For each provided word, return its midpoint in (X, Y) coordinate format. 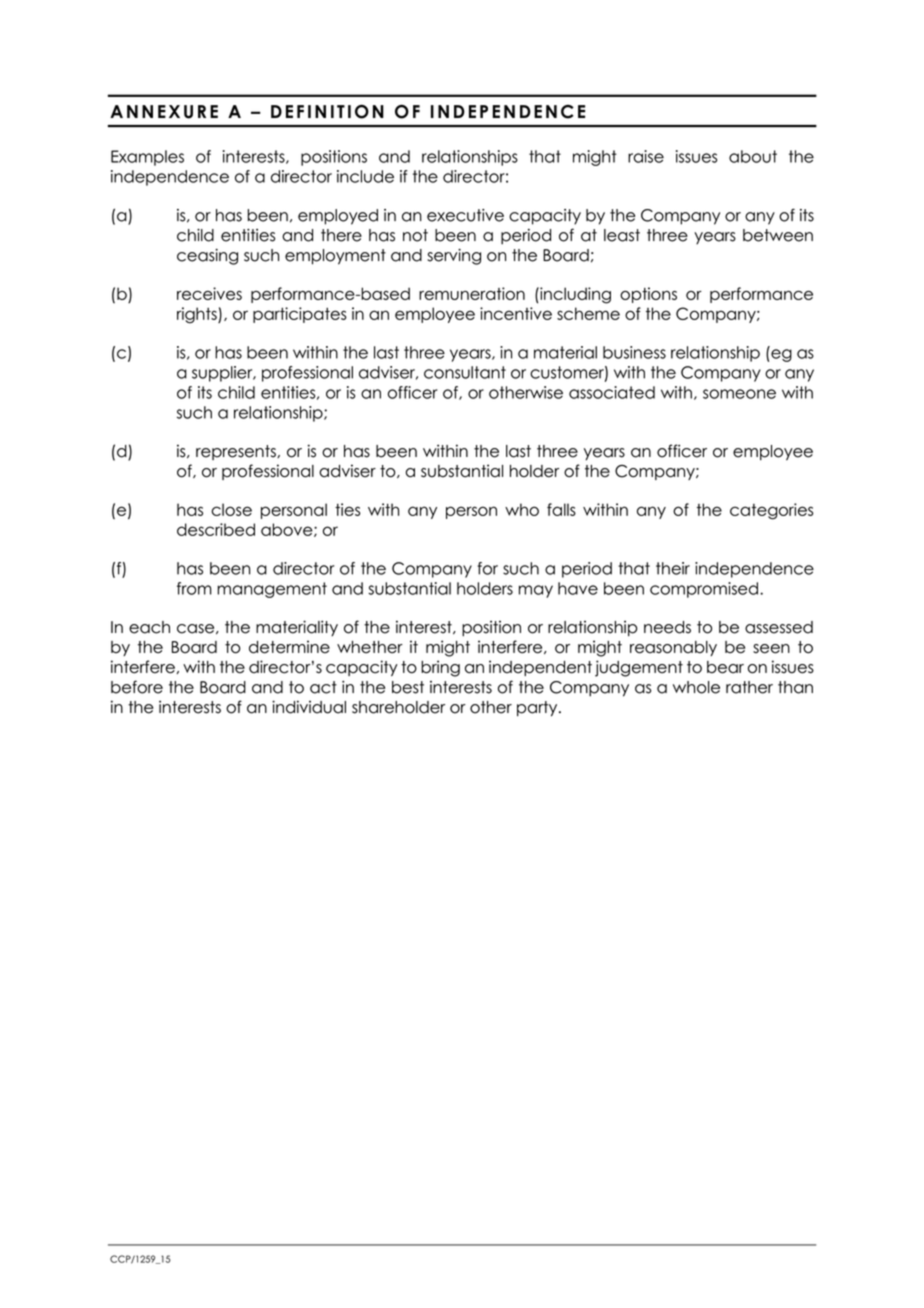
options (648, 295)
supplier (223, 374)
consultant (465, 372)
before (137, 687)
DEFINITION (327, 111)
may (536, 591)
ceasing (207, 257)
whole (696, 687)
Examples (147, 158)
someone (739, 394)
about (753, 156)
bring (440, 668)
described (216, 529)
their (673, 568)
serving (454, 257)
